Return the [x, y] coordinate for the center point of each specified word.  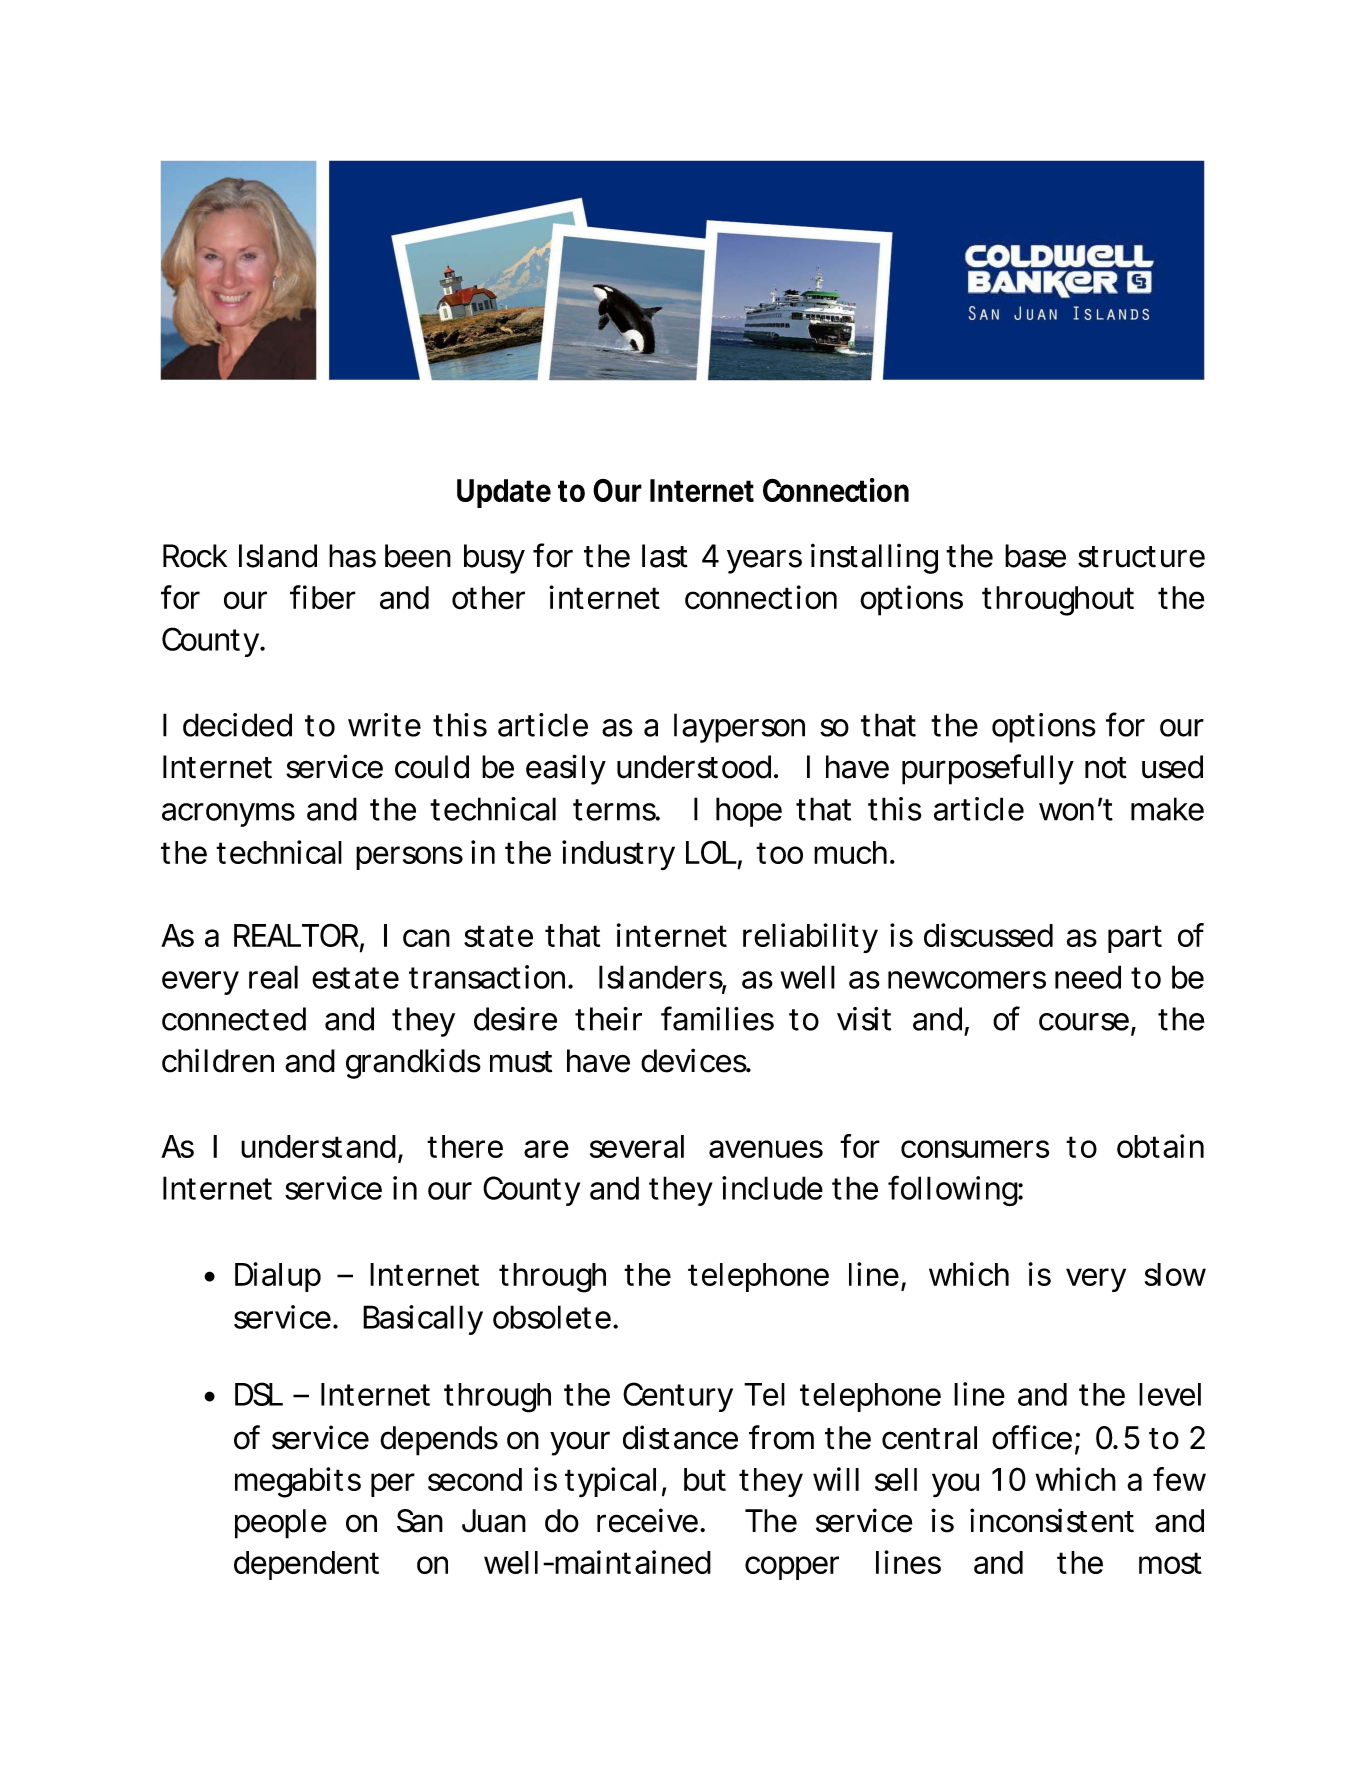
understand [318, 1146]
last [665, 556]
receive [647, 1520]
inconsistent [1052, 1520]
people [281, 1524]
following [953, 1191]
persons [409, 858]
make [1167, 809]
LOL [711, 852]
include [772, 1188]
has [352, 556]
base [1035, 556]
